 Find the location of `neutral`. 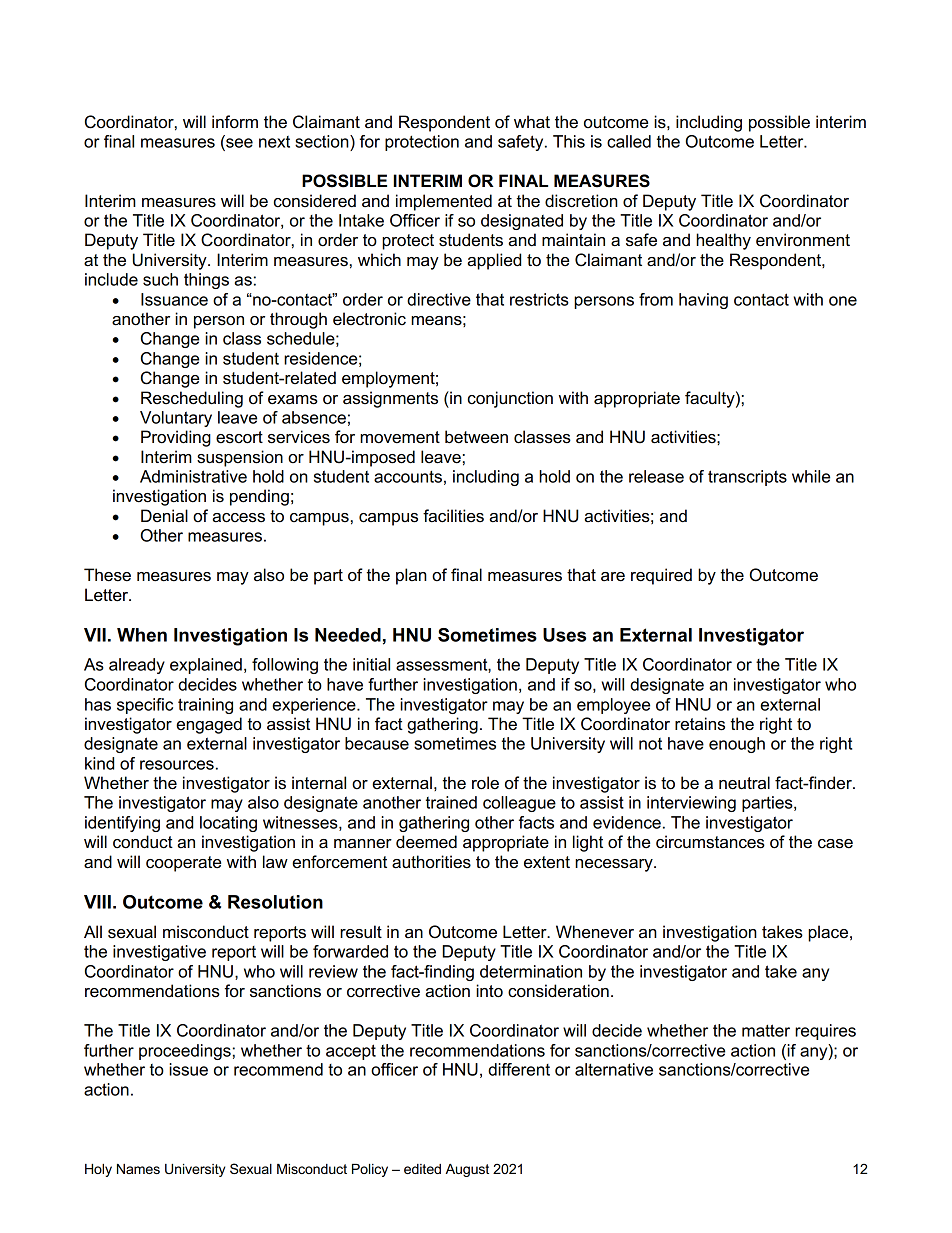

neutral is located at coordinates (744, 783).
